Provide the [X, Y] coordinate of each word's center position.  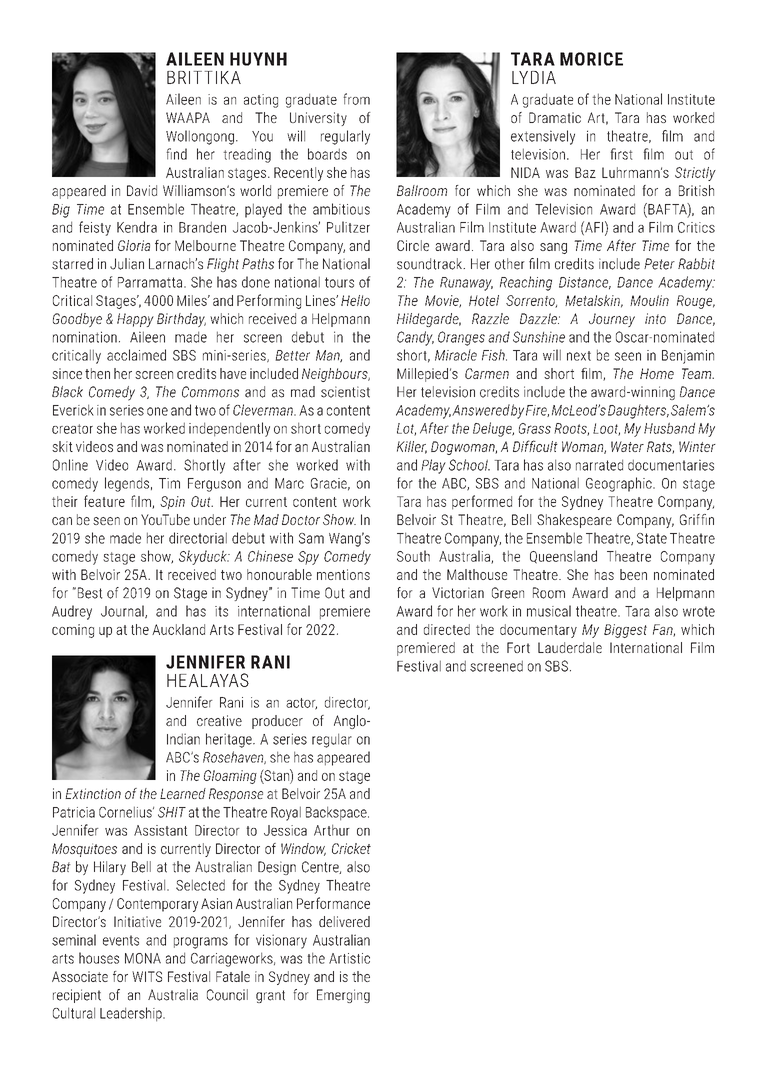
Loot [606, 429]
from [356, 99]
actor [301, 704]
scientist [345, 392]
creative [219, 720]
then [97, 373]
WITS [147, 976]
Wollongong [200, 137]
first [621, 154]
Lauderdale [570, 647]
